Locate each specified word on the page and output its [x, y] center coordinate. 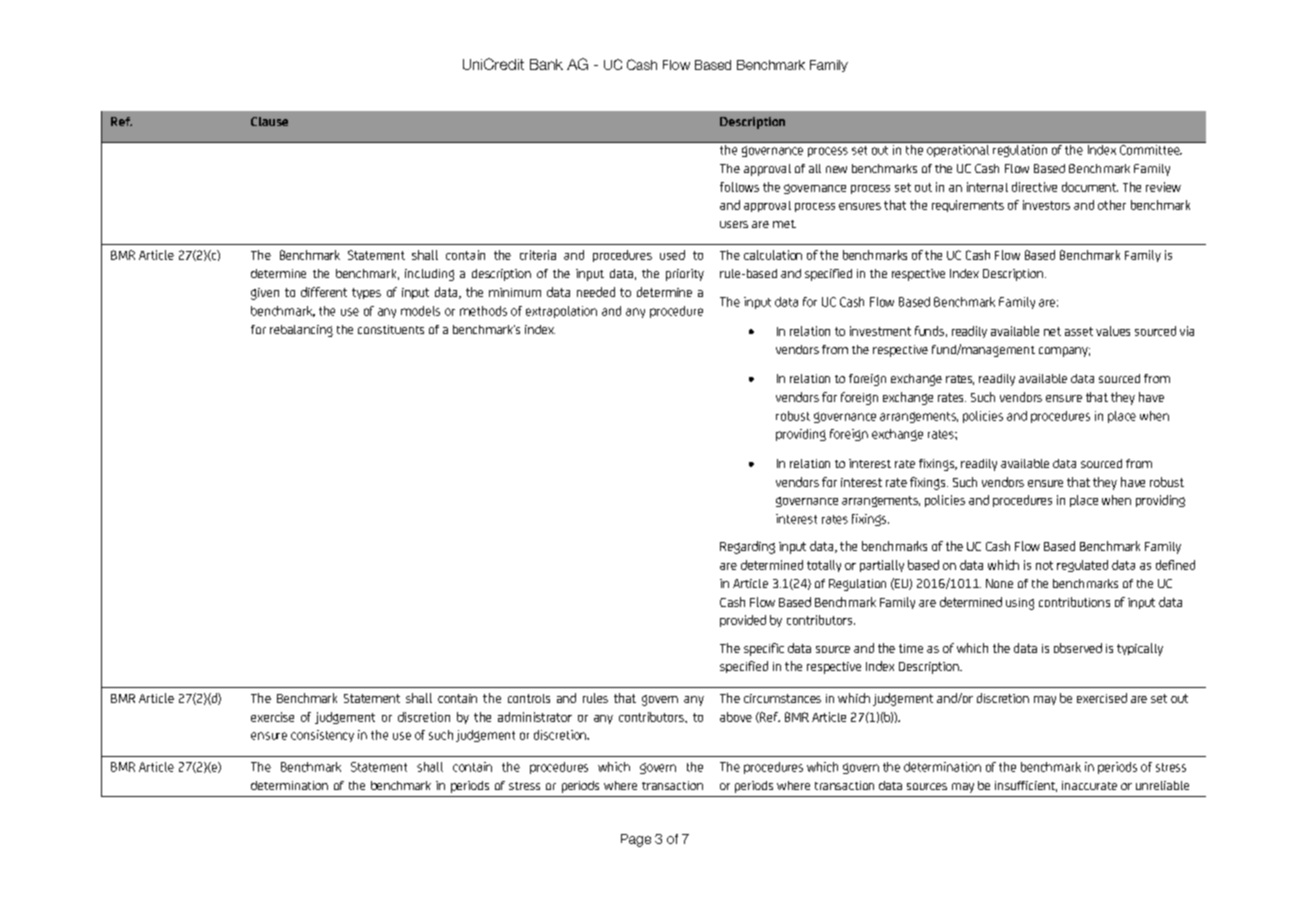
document [1090, 187]
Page [636, 840]
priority [685, 275]
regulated [1082, 566]
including [429, 275]
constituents [391, 329]
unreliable [1162, 785]
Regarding [747, 547]
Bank [546, 64]
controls [529, 698]
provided [743, 621]
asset [1079, 331]
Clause [269, 121]
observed [1078, 648]
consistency [322, 736]
